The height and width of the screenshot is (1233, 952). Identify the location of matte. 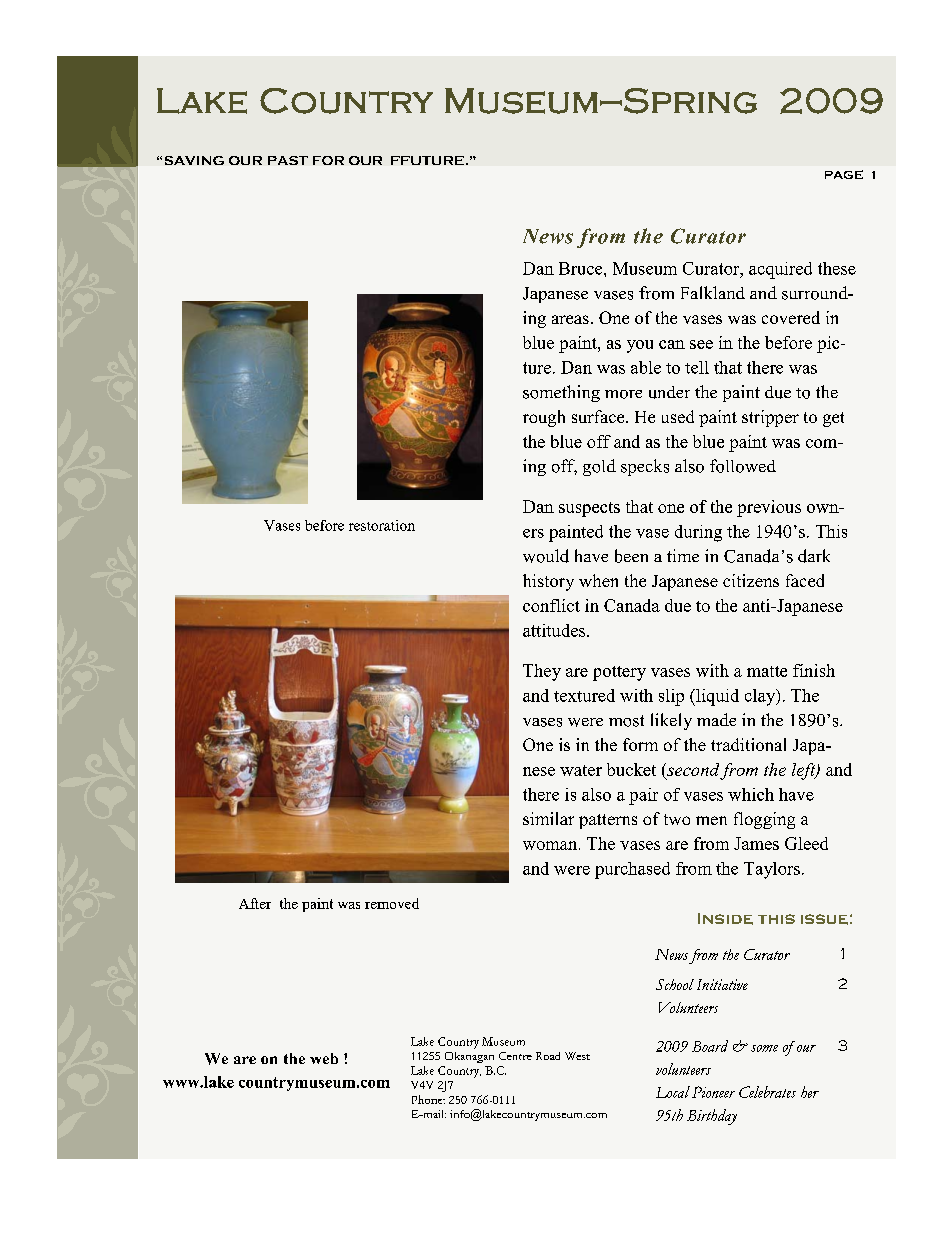
(767, 671).
